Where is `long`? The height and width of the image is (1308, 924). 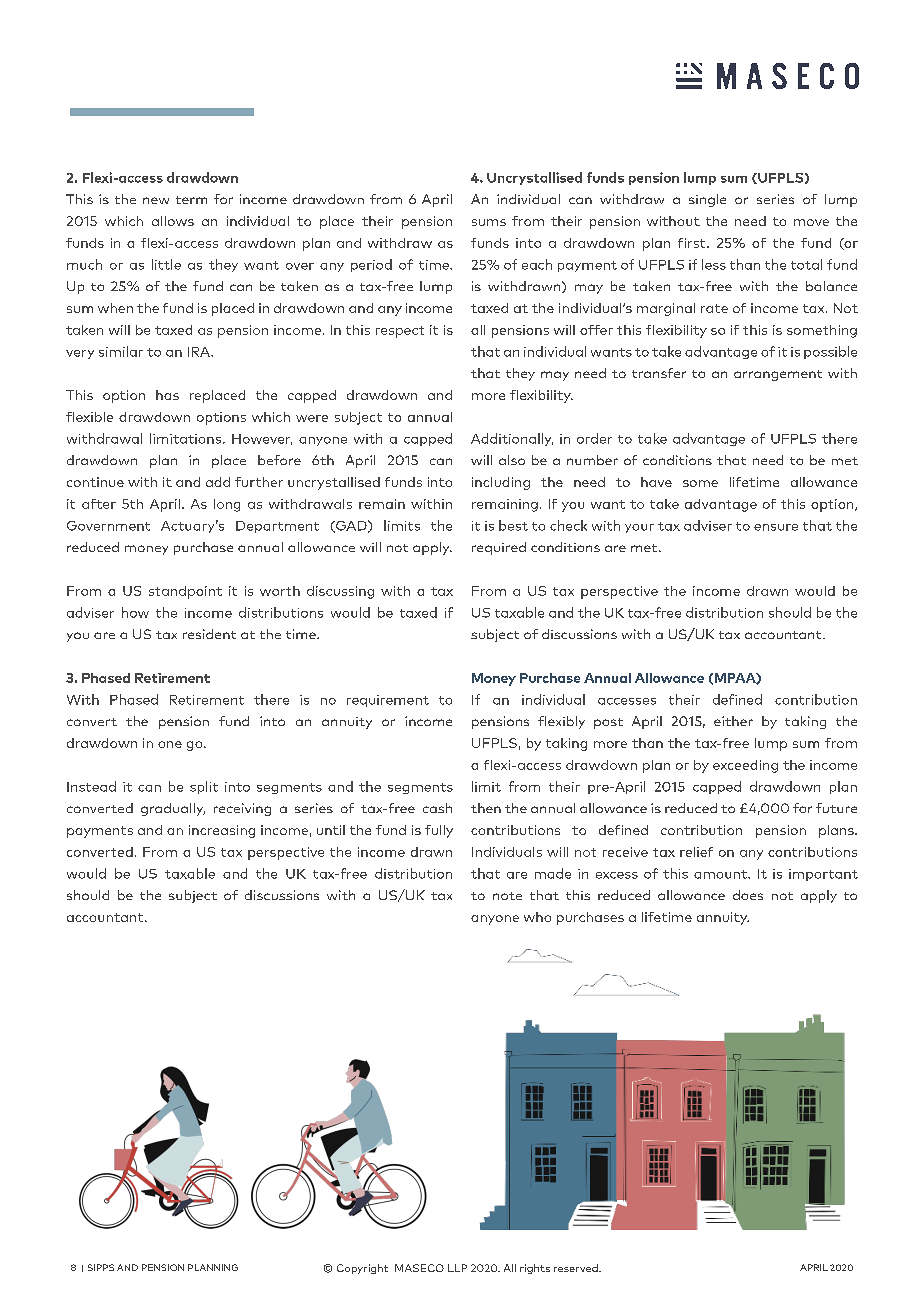
long is located at coordinates (227, 505).
